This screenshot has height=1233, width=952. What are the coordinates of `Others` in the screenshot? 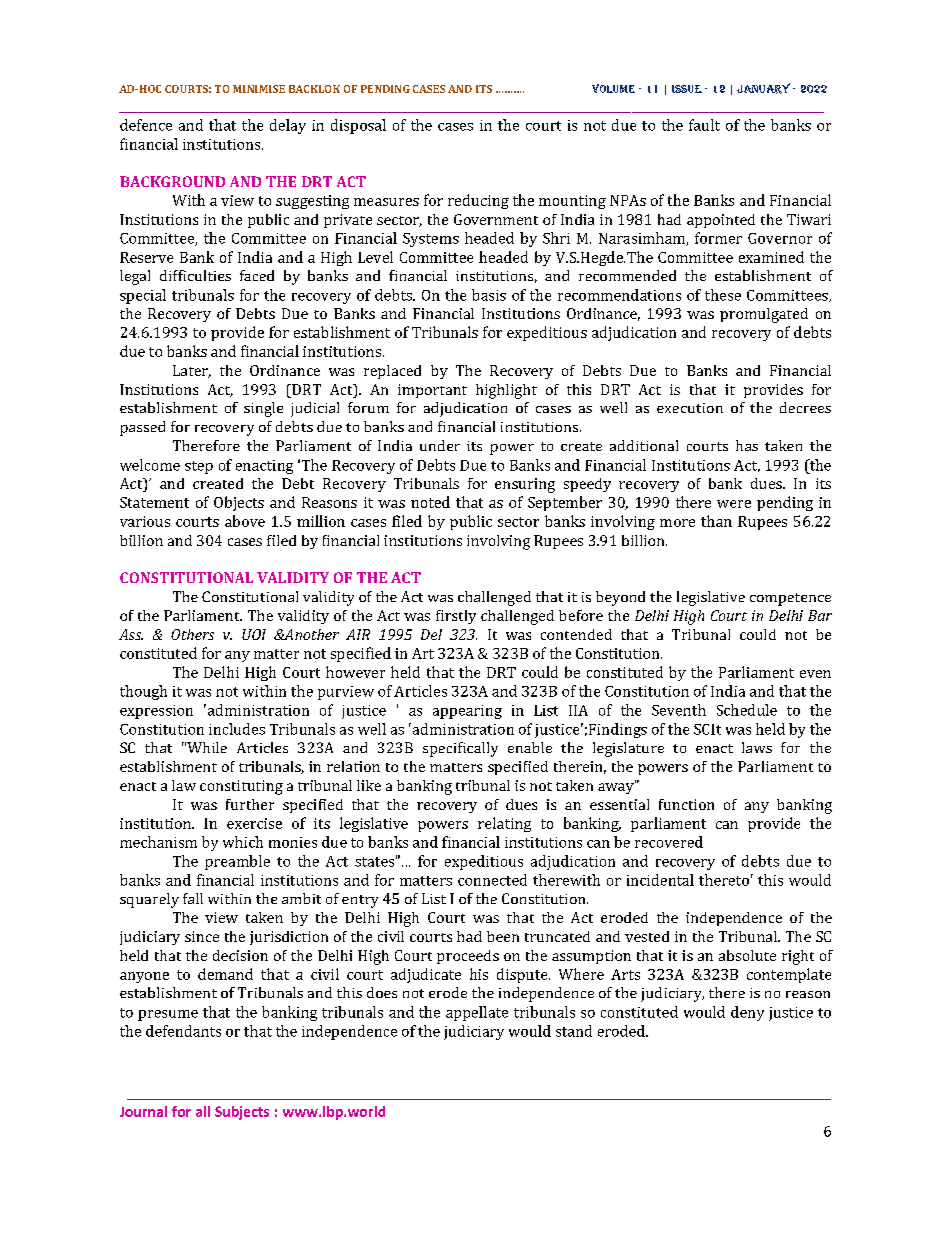 It's located at (192, 634).
